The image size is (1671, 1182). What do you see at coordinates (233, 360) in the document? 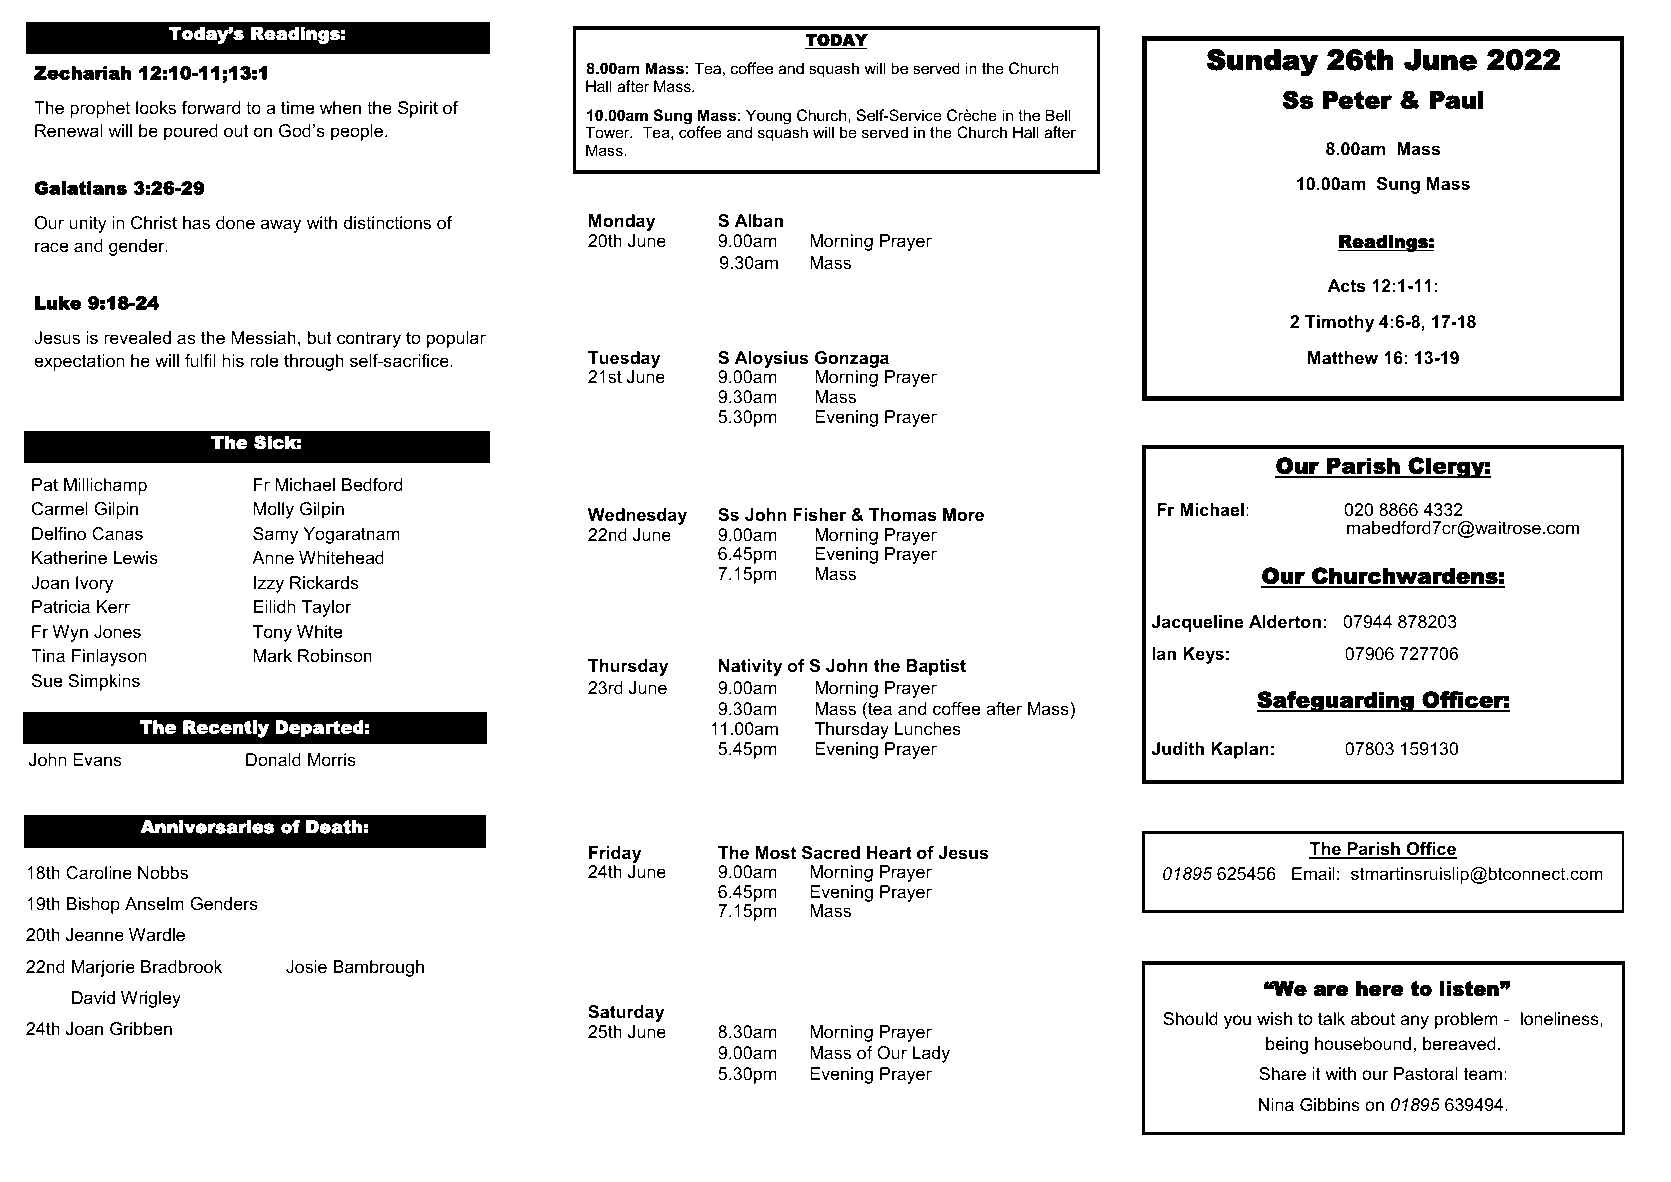
I see `his` at bounding box center [233, 360].
